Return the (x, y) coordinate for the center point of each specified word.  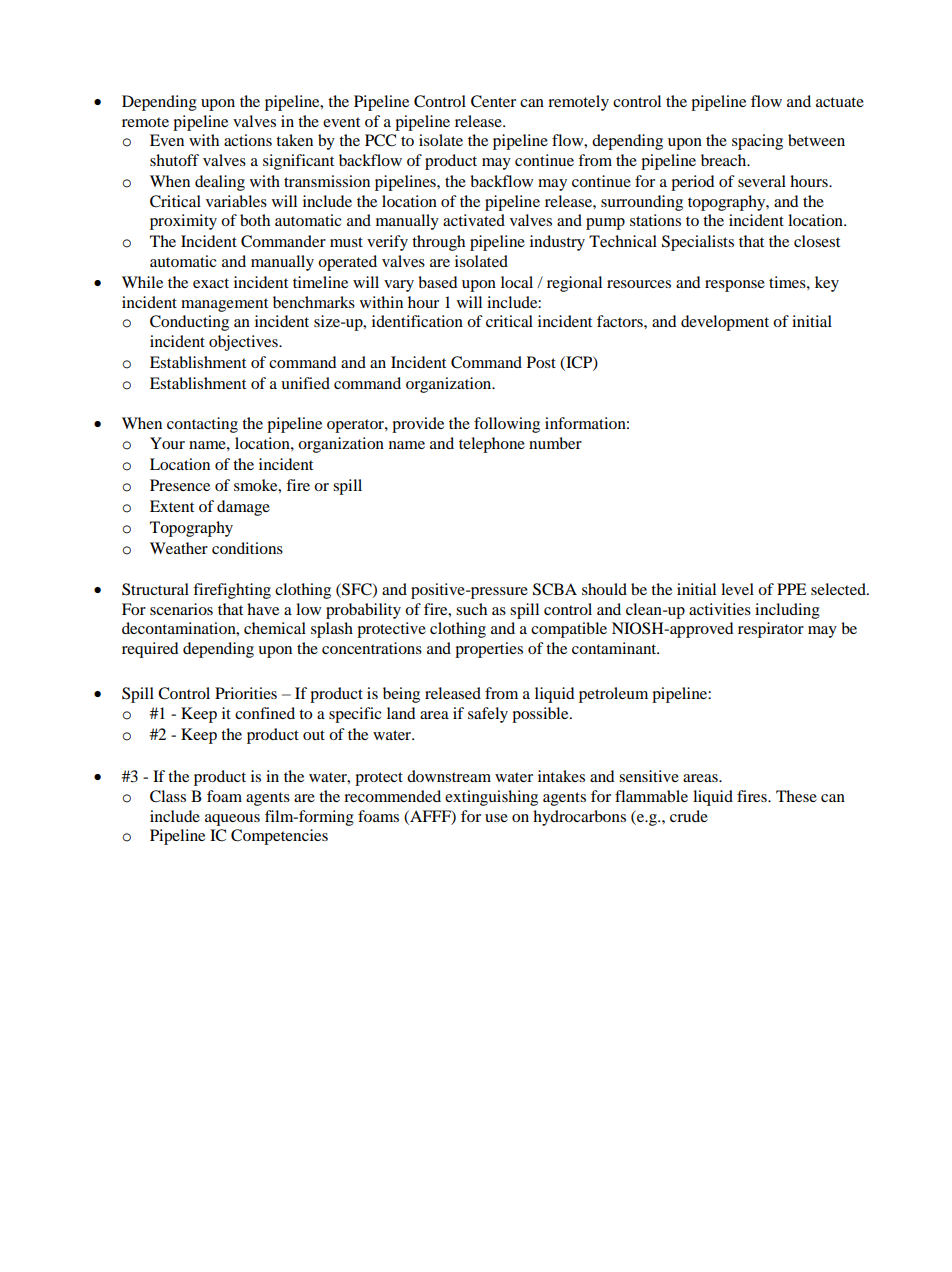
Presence (180, 485)
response (735, 286)
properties (489, 650)
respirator (771, 630)
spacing (757, 142)
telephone (492, 445)
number (555, 443)
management (224, 305)
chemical (275, 628)
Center (493, 101)
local (517, 282)
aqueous (232, 820)
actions (248, 140)
